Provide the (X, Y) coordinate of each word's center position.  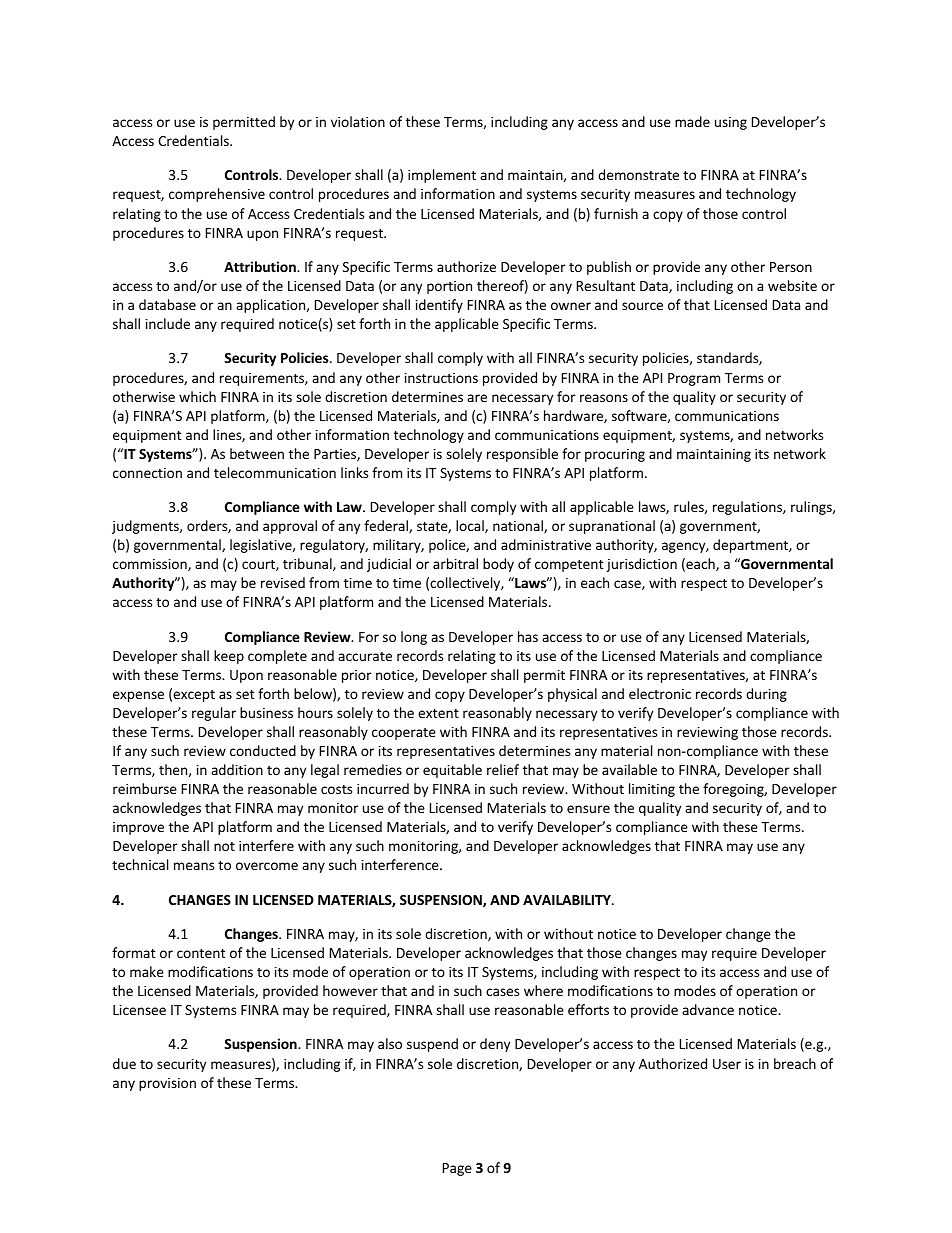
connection (147, 473)
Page (457, 1169)
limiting (652, 790)
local (471, 526)
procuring (615, 455)
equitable (452, 771)
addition (237, 769)
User (727, 1064)
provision (167, 1084)
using (731, 123)
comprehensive (217, 195)
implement (442, 176)
